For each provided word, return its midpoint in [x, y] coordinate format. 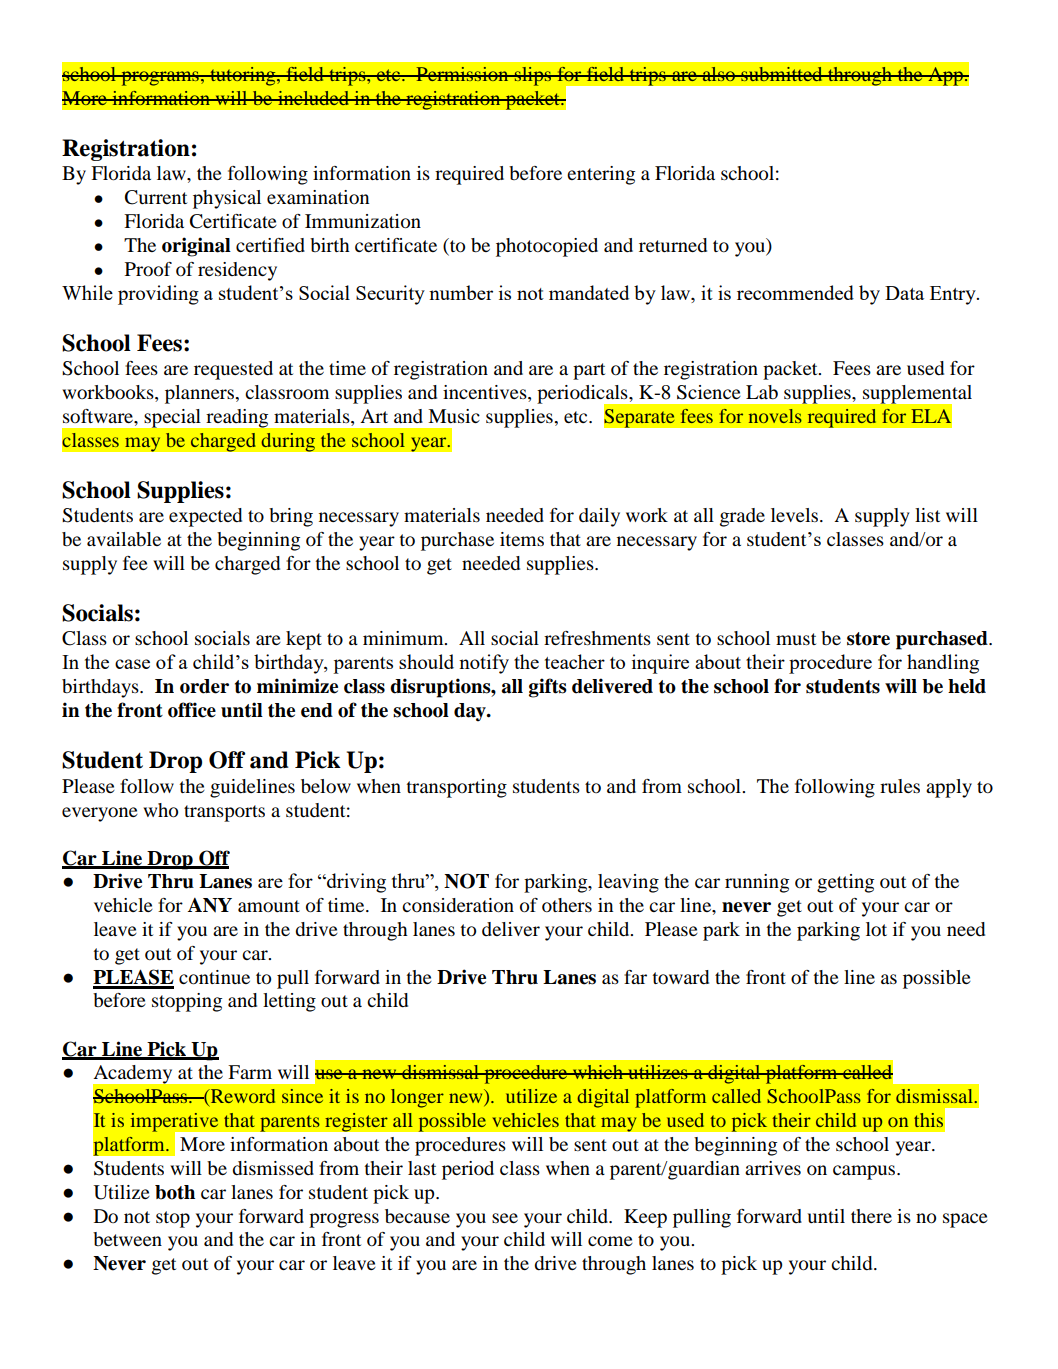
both [175, 1192]
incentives [486, 393]
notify [484, 664]
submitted [782, 74]
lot [876, 929]
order [204, 686]
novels [775, 416]
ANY [210, 905]
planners [200, 394]
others [567, 905]
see [505, 1218]
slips [532, 76]
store [868, 639]
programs [160, 78]
